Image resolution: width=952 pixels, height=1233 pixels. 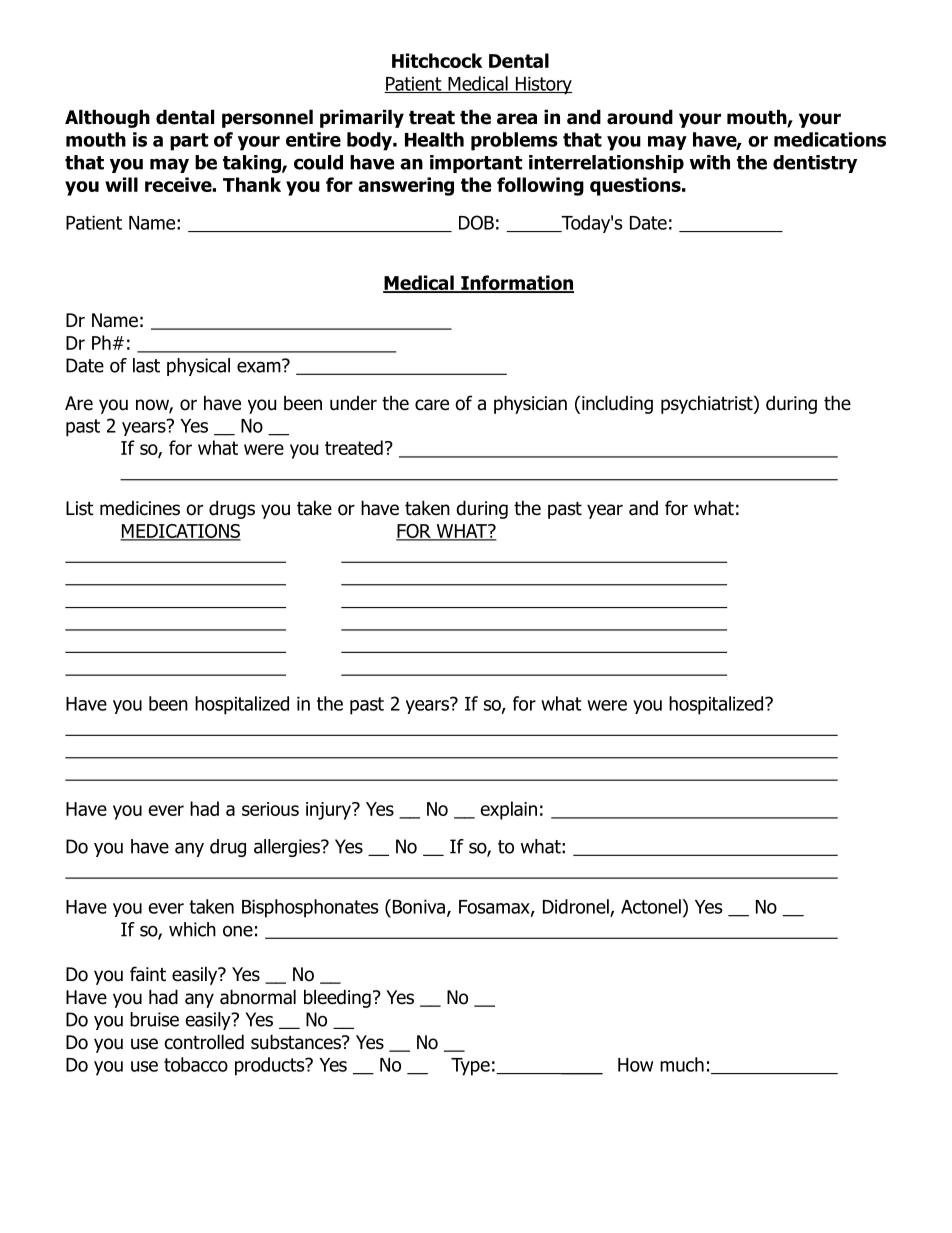 What do you see at coordinates (107, 118) in the page?
I see `Although` at bounding box center [107, 118].
